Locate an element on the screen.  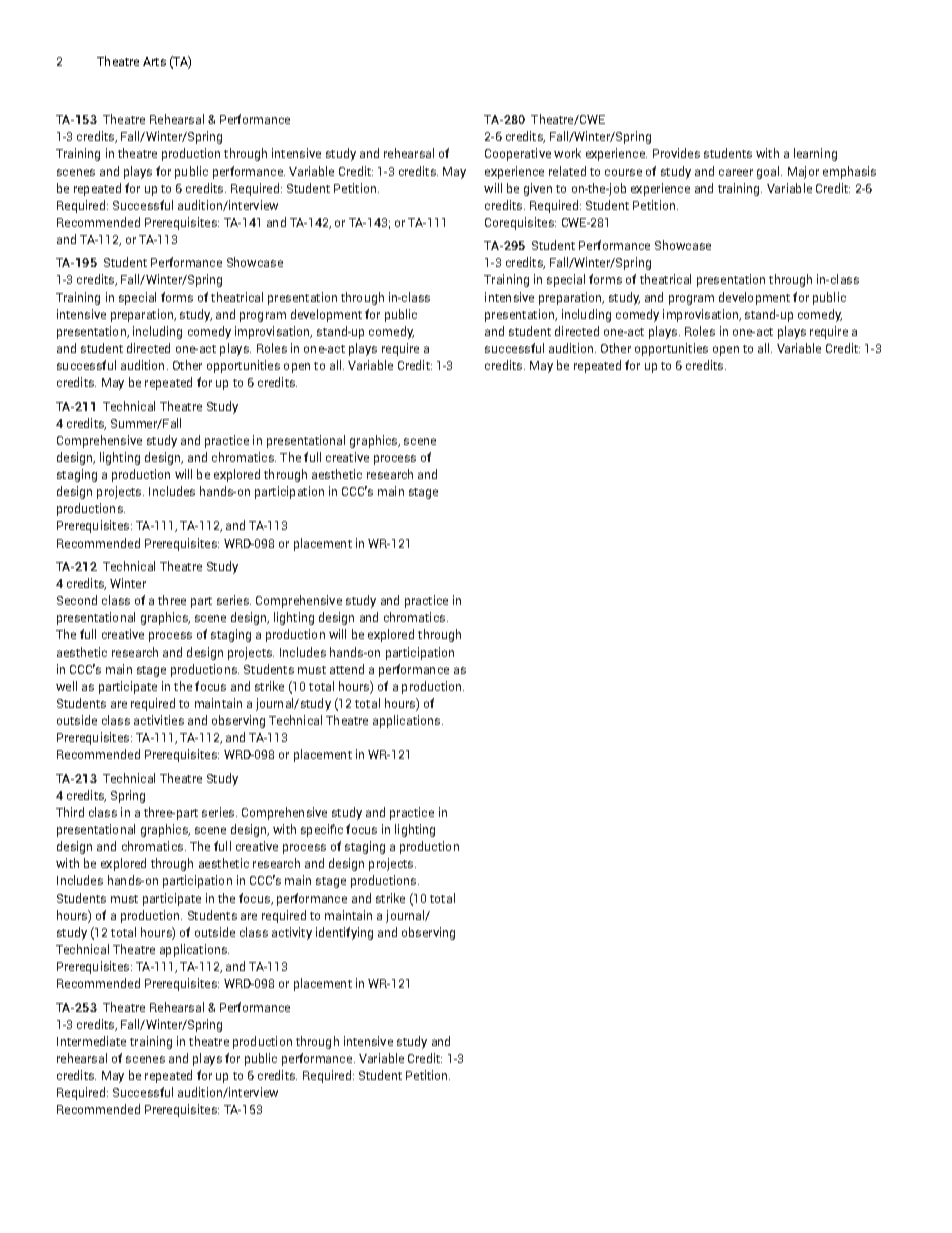
given is located at coordinates (538, 189).
